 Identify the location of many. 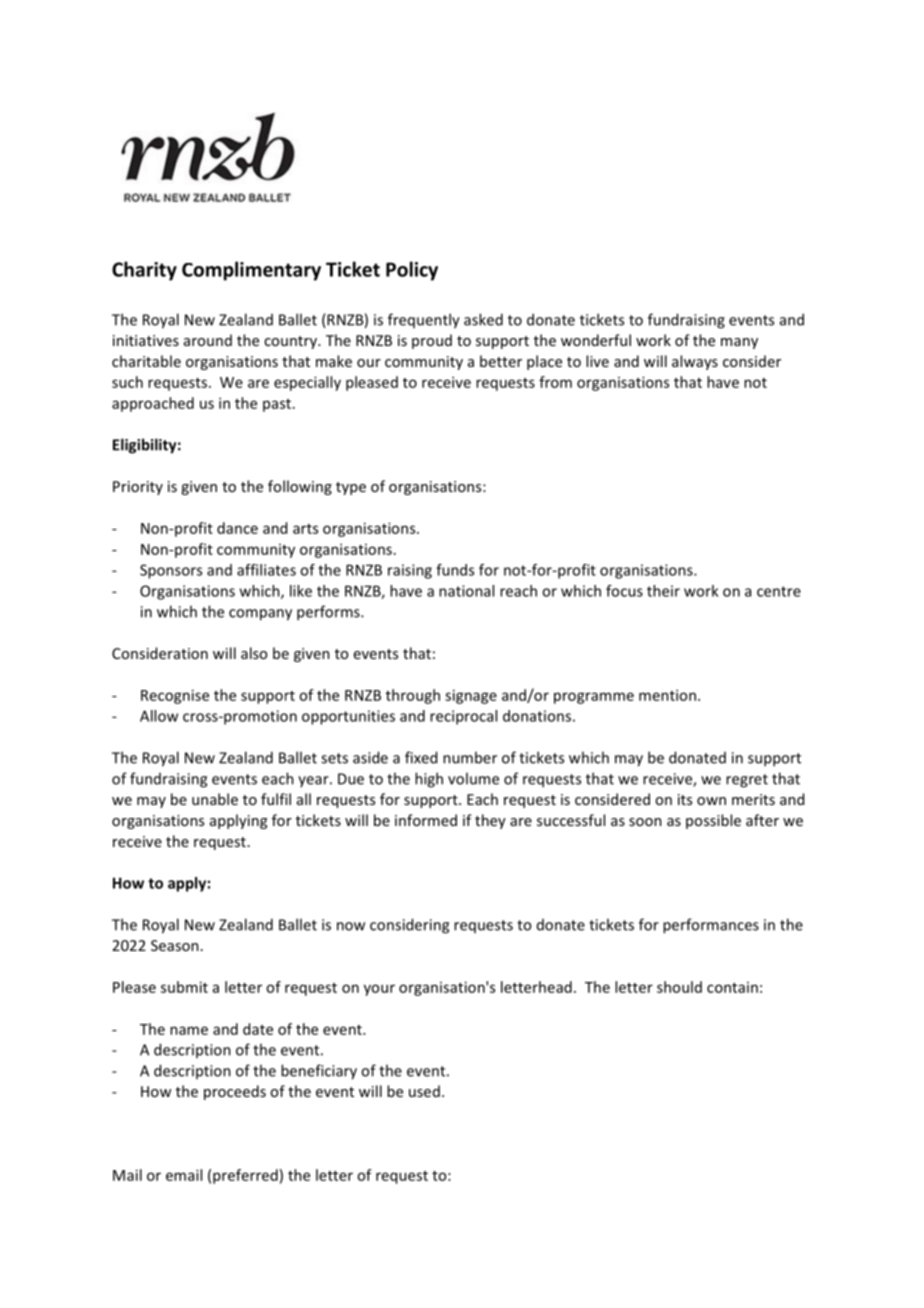
(739, 343).
